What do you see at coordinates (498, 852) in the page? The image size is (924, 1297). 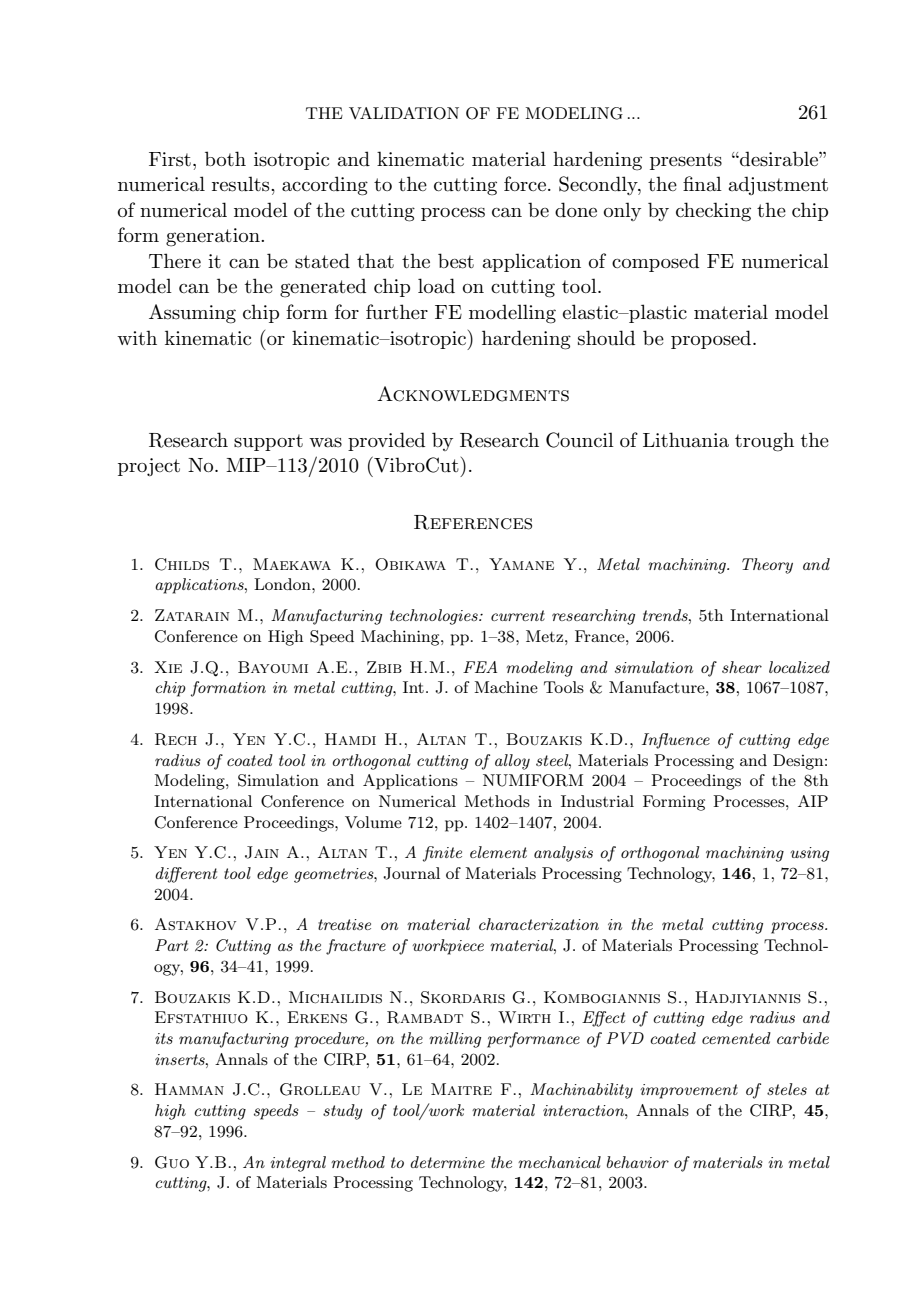 I see `element` at bounding box center [498, 852].
